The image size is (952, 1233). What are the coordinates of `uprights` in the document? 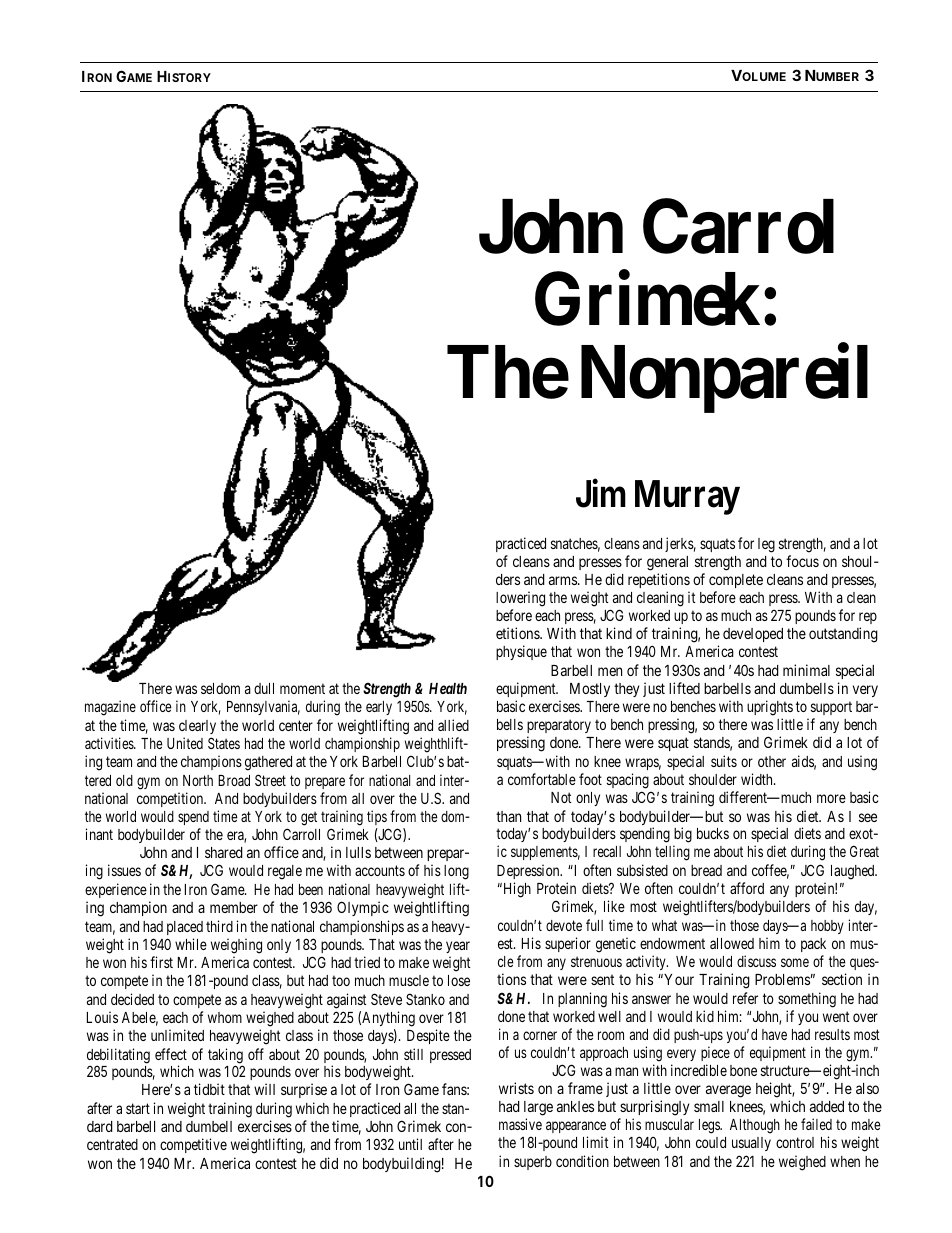 It's located at (770, 708).
